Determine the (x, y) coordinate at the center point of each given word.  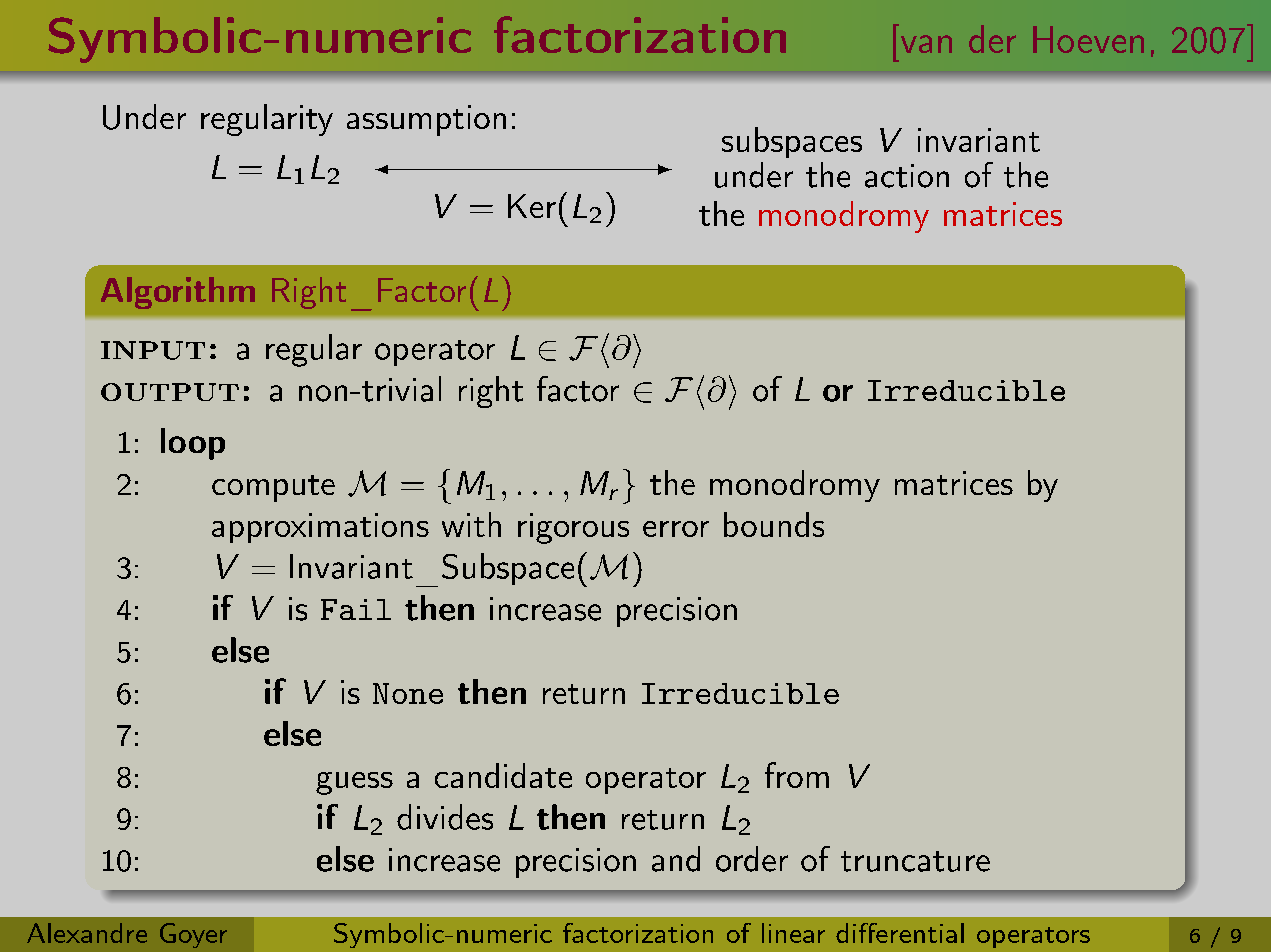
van (926, 44)
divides (445, 817)
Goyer (193, 935)
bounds (774, 524)
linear (793, 933)
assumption (426, 120)
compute (273, 488)
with (471, 524)
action (907, 176)
